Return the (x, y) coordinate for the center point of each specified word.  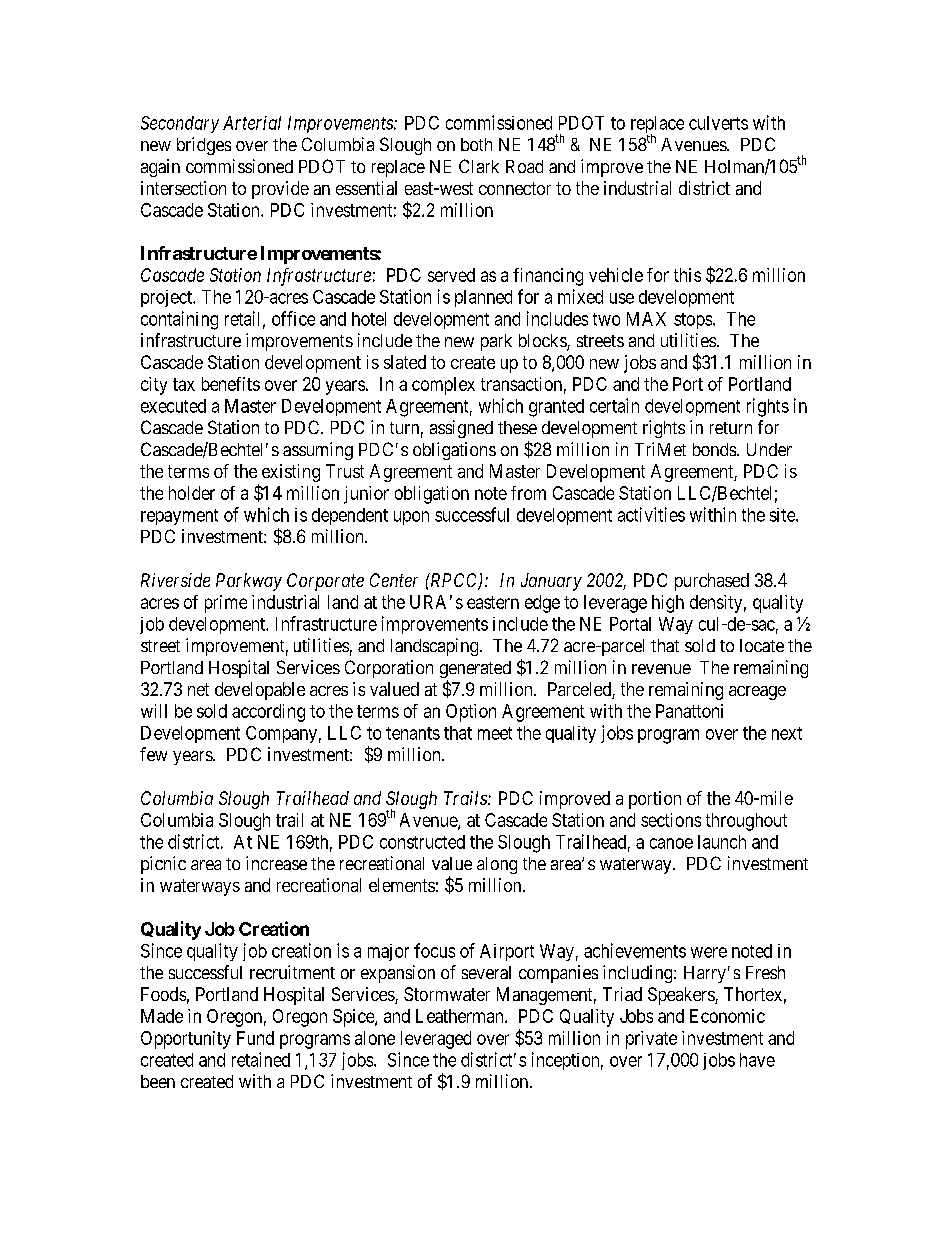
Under (769, 449)
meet (495, 733)
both (476, 144)
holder (192, 493)
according (268, 713)
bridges (204, 146)
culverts (718, 123)
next (787, 733)
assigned (461, 429)
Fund (255, 1038)
